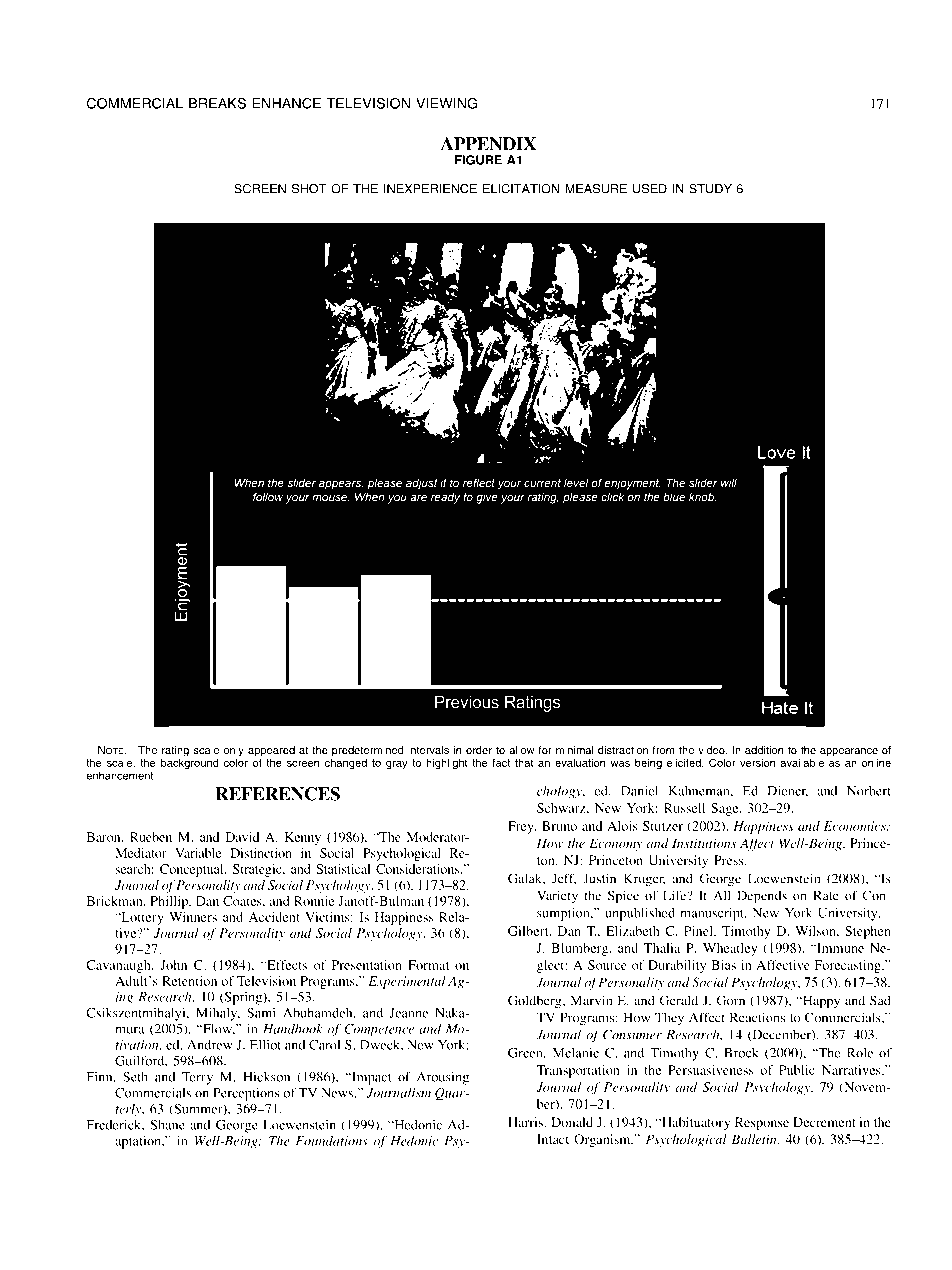 This page has width=952, height=1270. I want to click on Response, so click(762, 1123).
